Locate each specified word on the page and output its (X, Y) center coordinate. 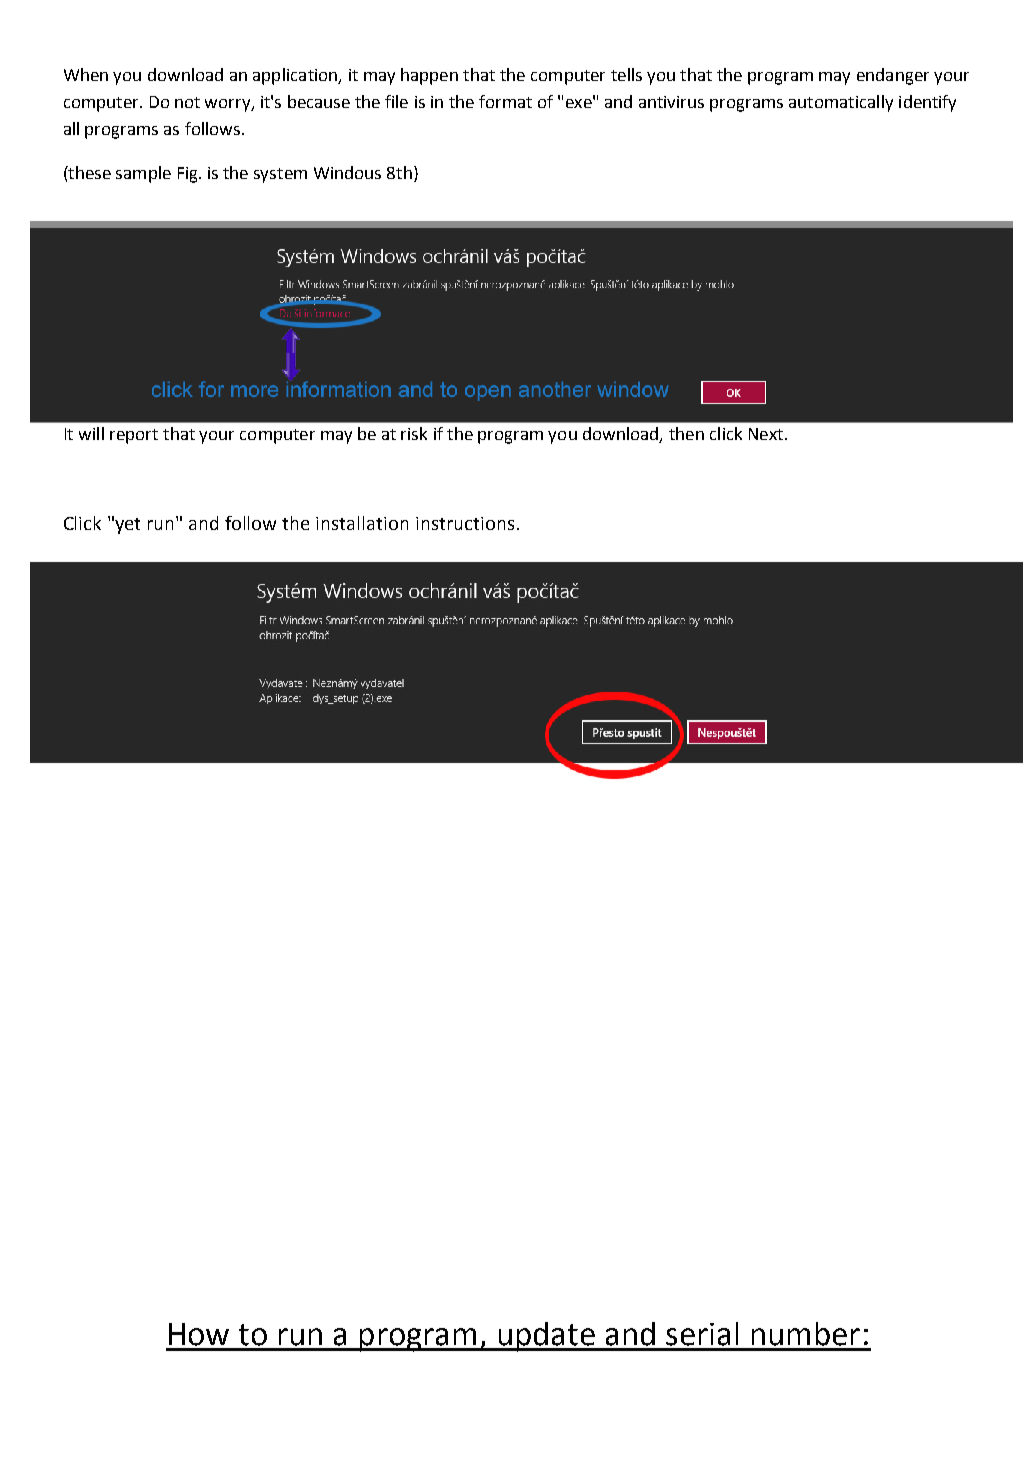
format (505, 101)
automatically (841, 103)
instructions (465, 523)
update (546, 1337)
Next (767, 434)
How (199, 1334)
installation (362, 523)
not (187, 102)
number (806, 1334)
